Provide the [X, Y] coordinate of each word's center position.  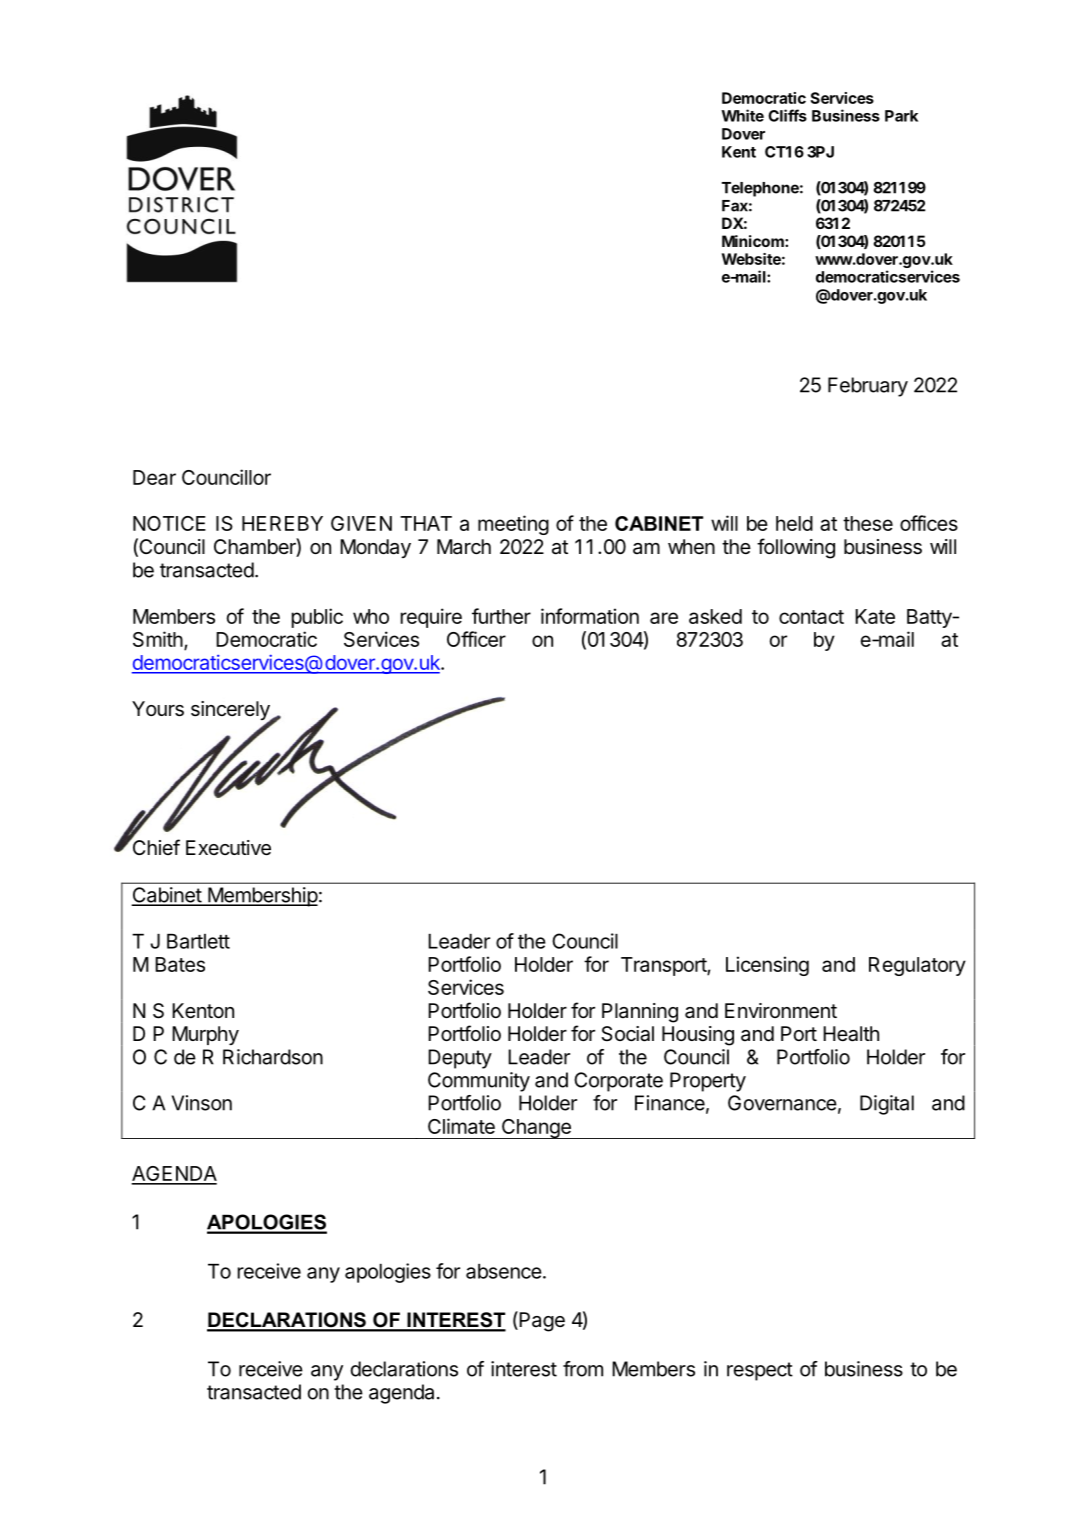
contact [811, 617]
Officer [476, 639]
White [742, 115]
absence [504, 1271]
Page [541, 1321]
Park [901, 116]
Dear [154, 477]
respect [760, 1371]
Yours [158, 709]
